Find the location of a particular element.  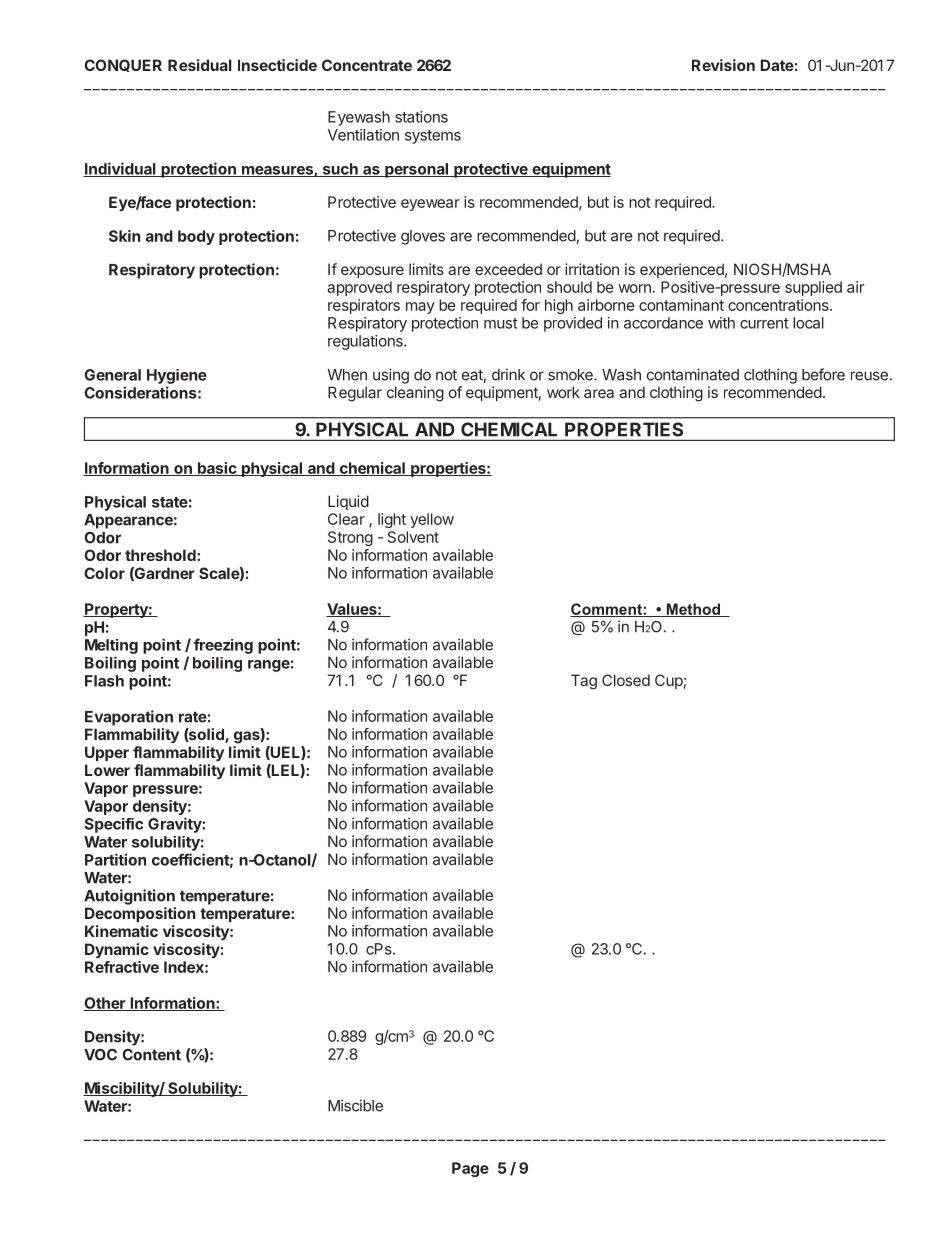

Residual is located at coordinates (200, 65).
